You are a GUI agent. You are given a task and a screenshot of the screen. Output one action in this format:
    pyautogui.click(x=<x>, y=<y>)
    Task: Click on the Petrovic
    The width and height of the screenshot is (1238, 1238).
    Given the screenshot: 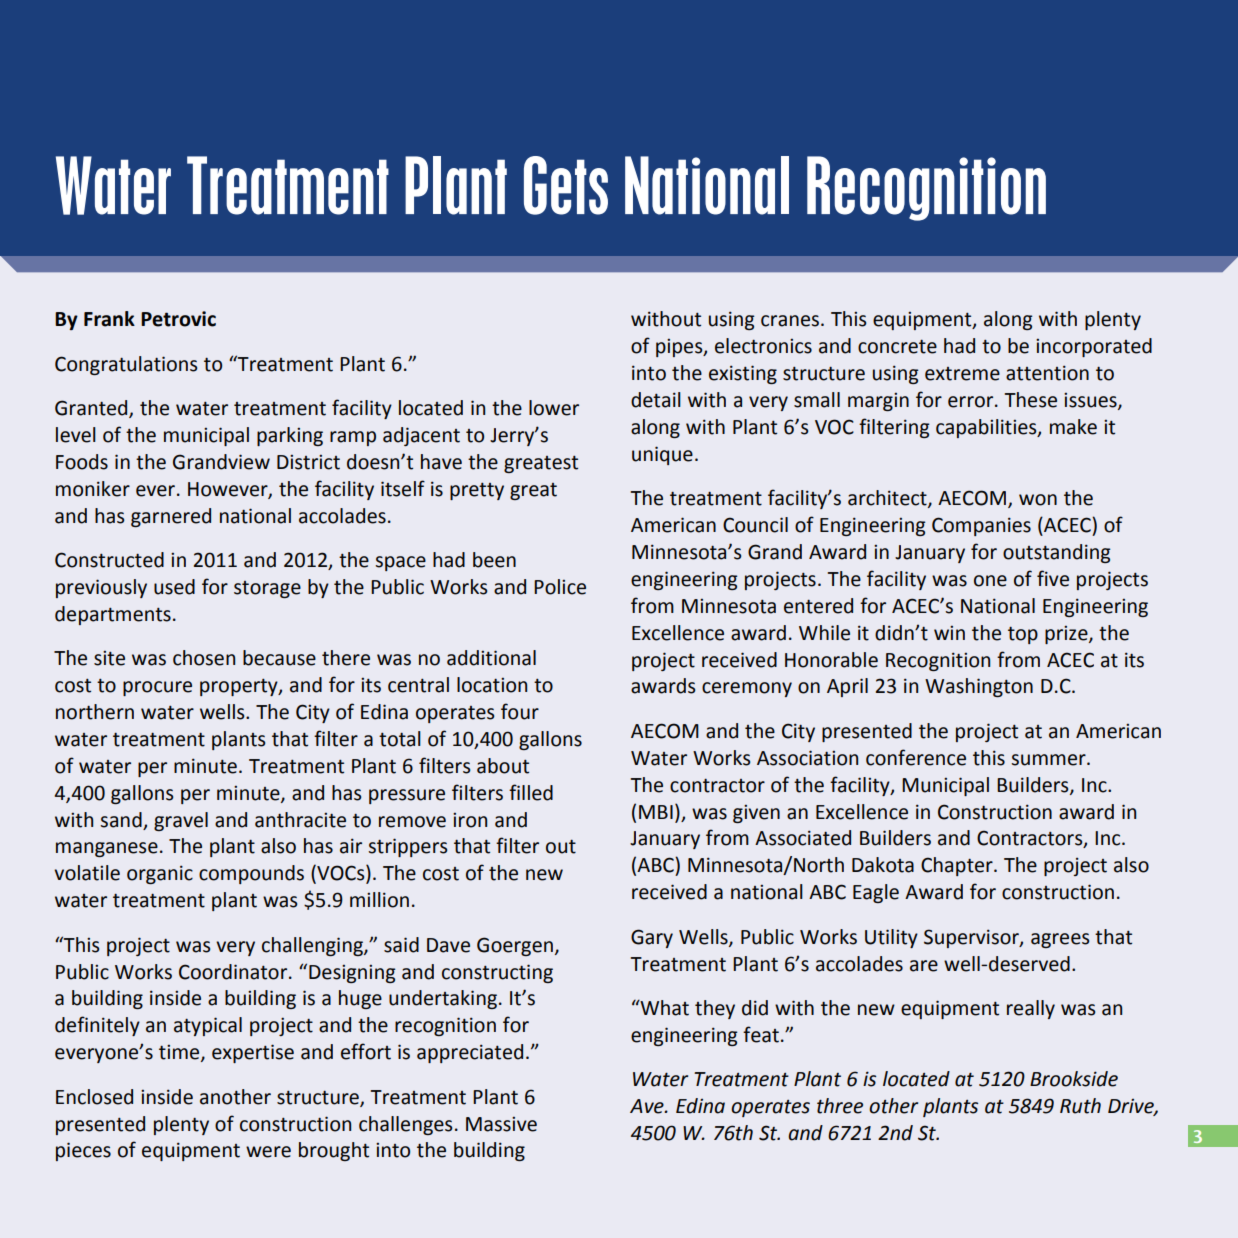 What is the action you would take?
    pyautogui.click(x=178, y=319)
